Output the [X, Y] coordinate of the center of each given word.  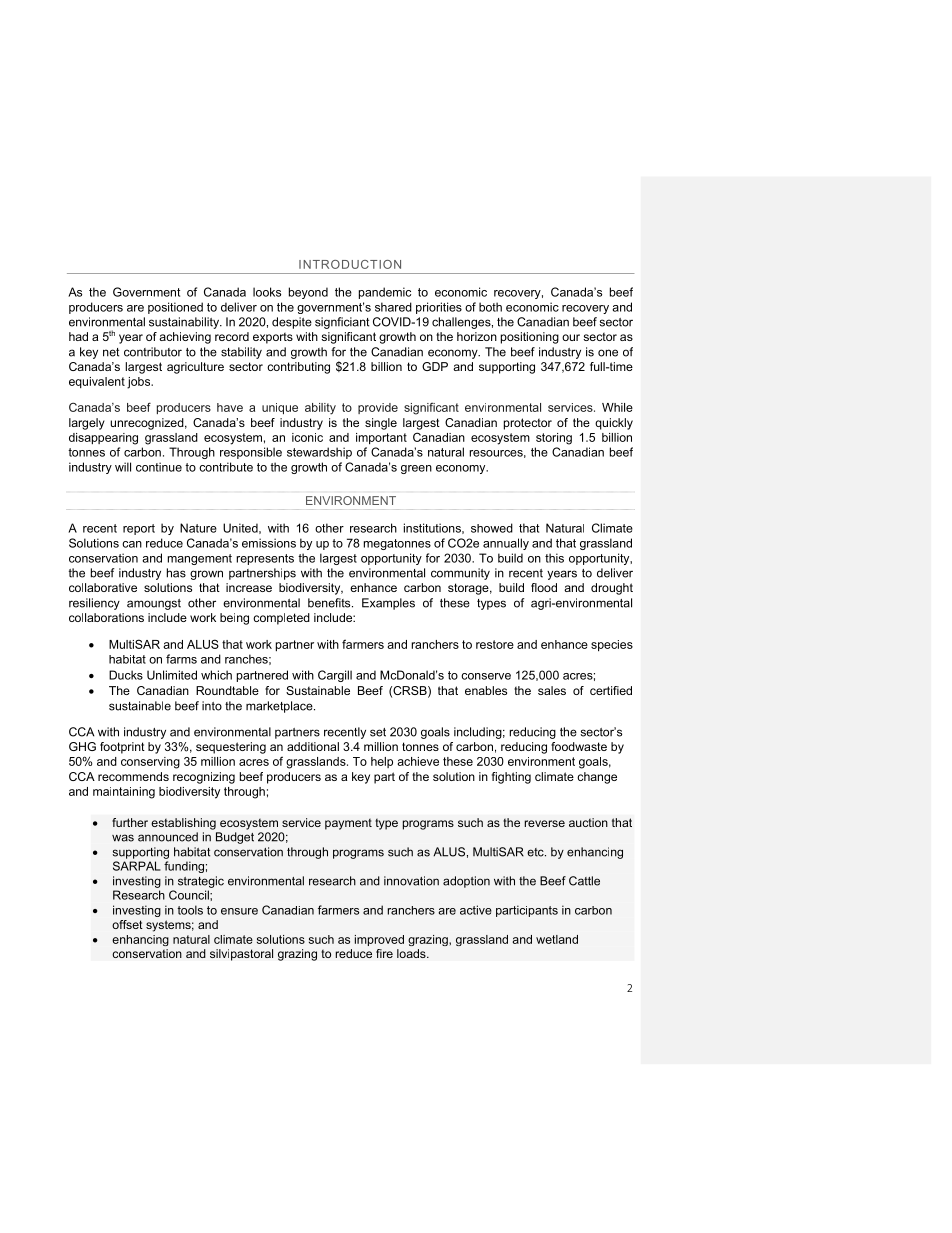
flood [544, 587]
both [490, 307]
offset [127, 924]
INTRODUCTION [350, 264]
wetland [557, 939]
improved [379, 940]
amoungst [154, 604]
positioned [175, 308]
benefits [330, 603]
